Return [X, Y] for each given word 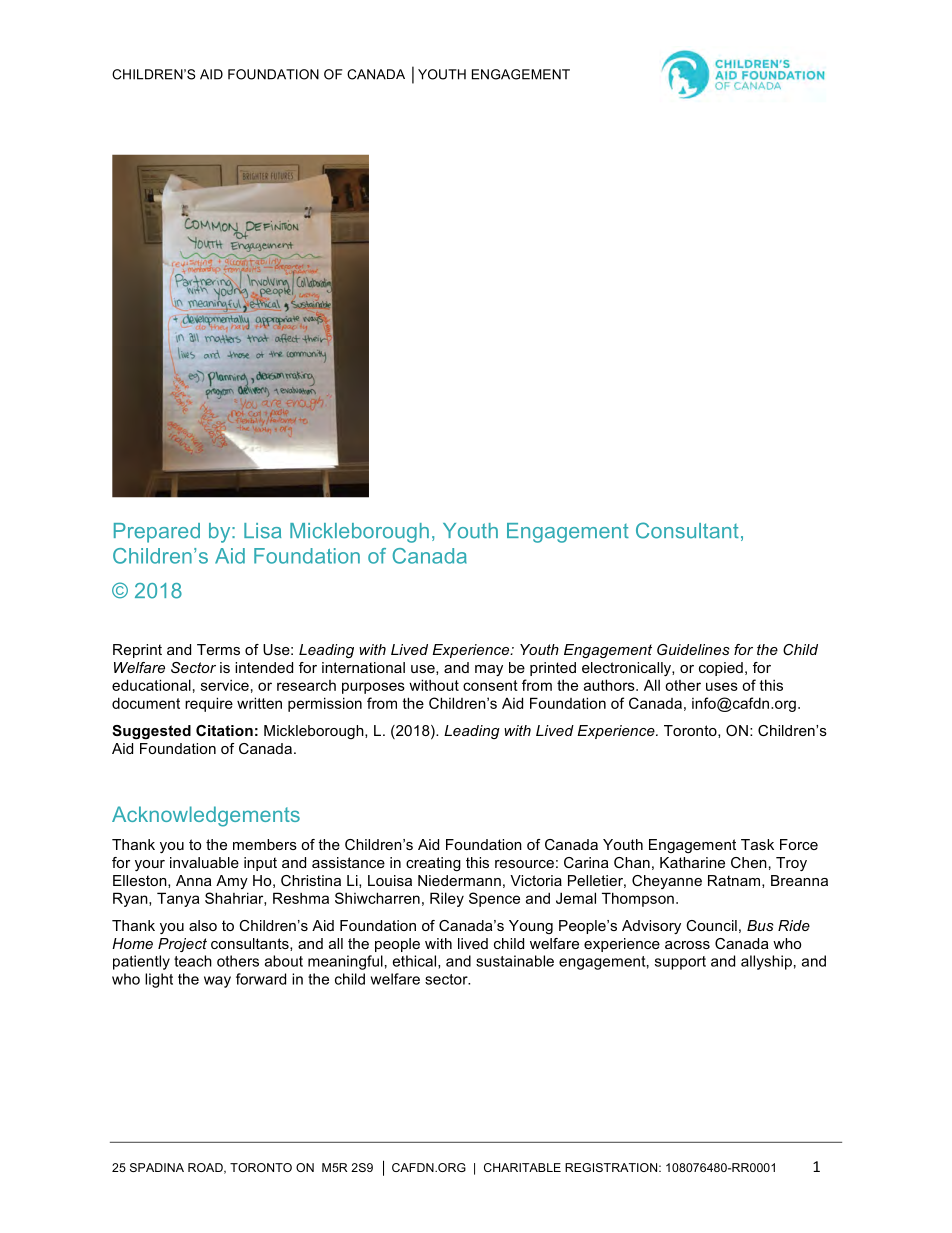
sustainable [515, 961]
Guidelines [693, 649]
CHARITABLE [522, 1167]
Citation [224, 730]
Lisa [262, 531]
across [687, 945]
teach [193, 961]
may [489, 670]
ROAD [206, 1168]
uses [722, 686]
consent [490, 685]
